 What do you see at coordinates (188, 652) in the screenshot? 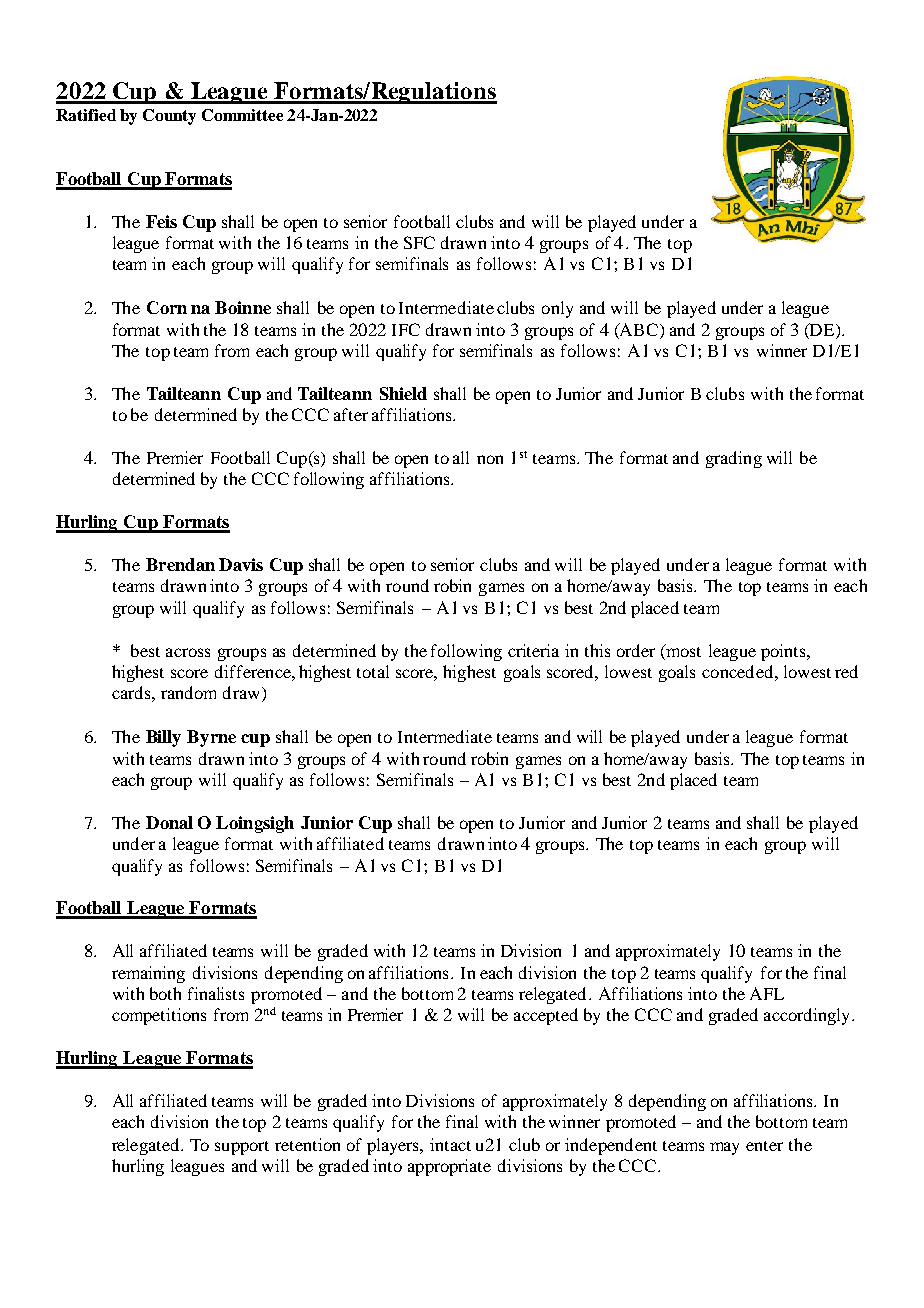
I see `across` at bounding box center [188, 652].
